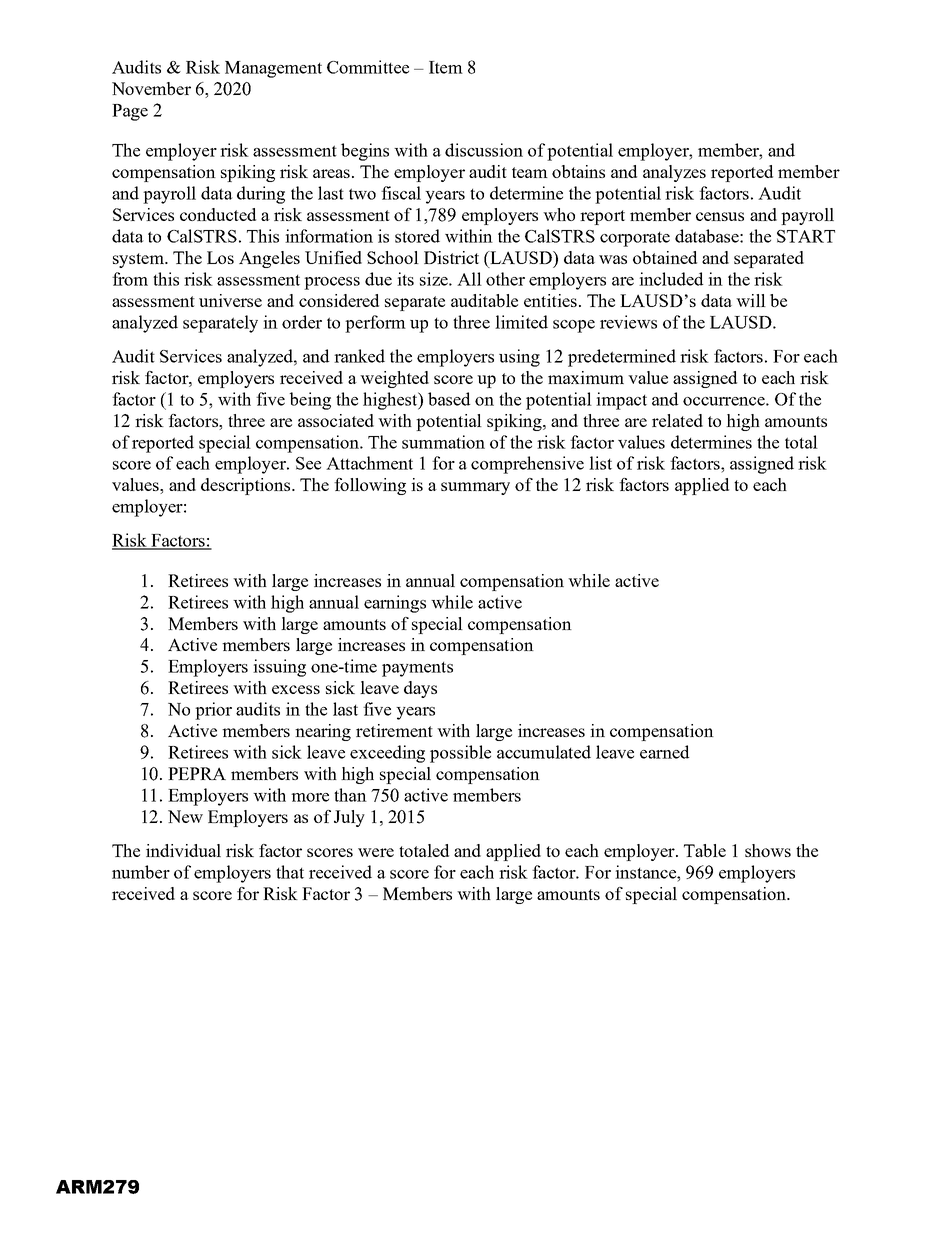  What do you see at coordinates (600, 463) in the document?
I see `list` at bounding box center [600, 463].
